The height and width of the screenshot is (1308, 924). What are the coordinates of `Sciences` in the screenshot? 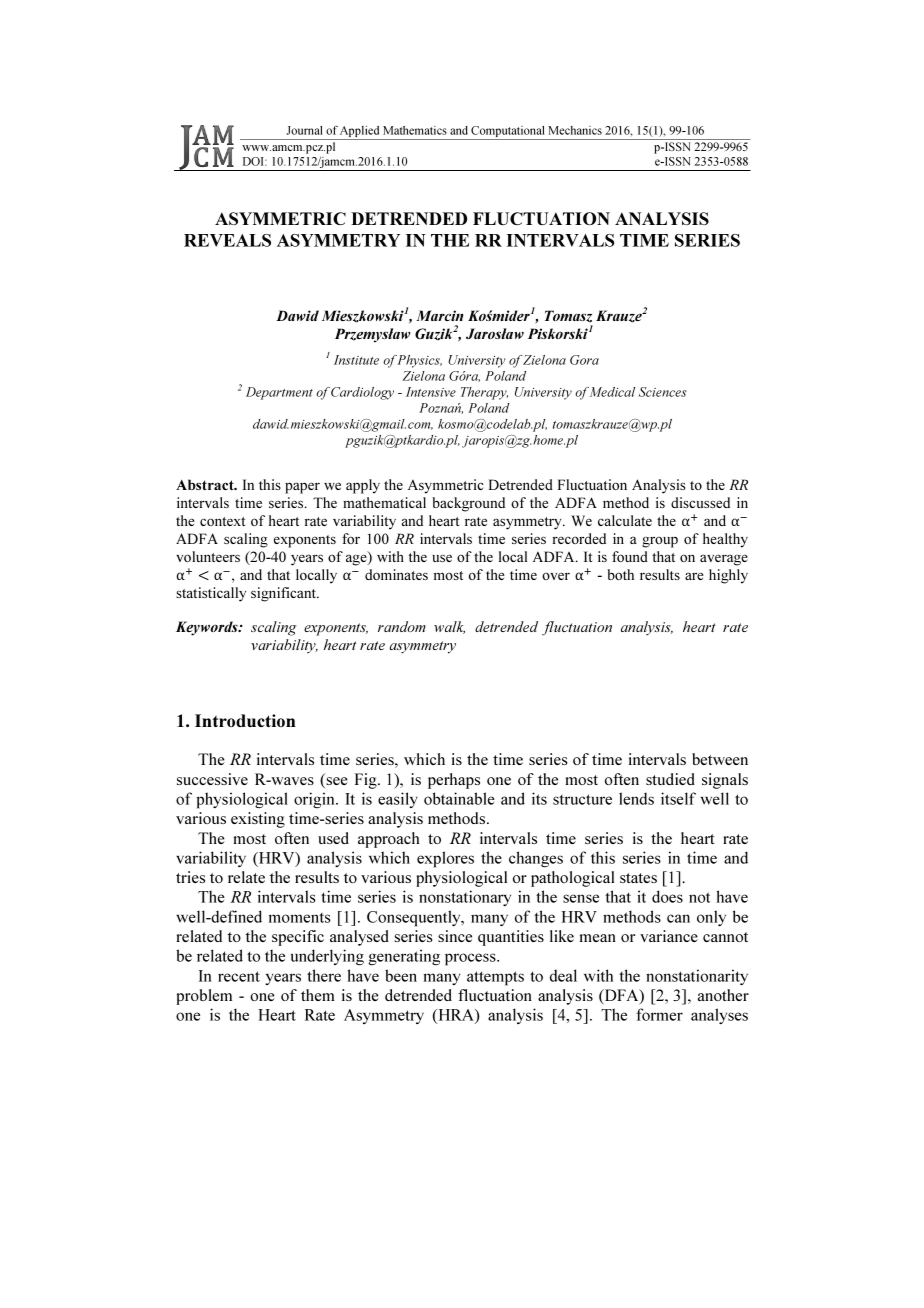 It's located at (663, 392).
